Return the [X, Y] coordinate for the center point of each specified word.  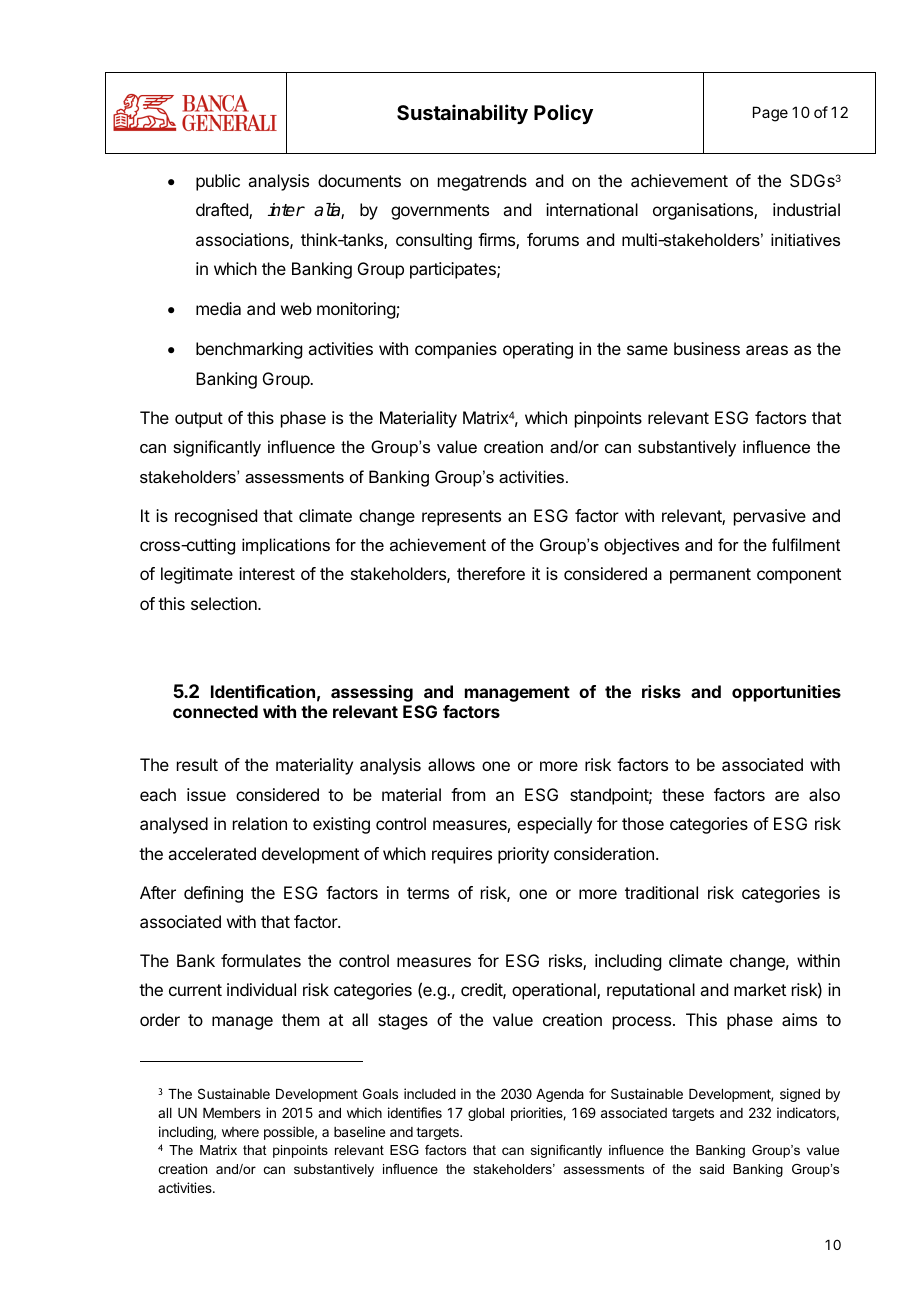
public [218, 182]
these [683, 794]
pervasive [770, 517]
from [468, 794]
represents [461, 518]
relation [260, 823]
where [240, 1132]
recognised [216, 517]
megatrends [482, 182]
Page [770, 114]
